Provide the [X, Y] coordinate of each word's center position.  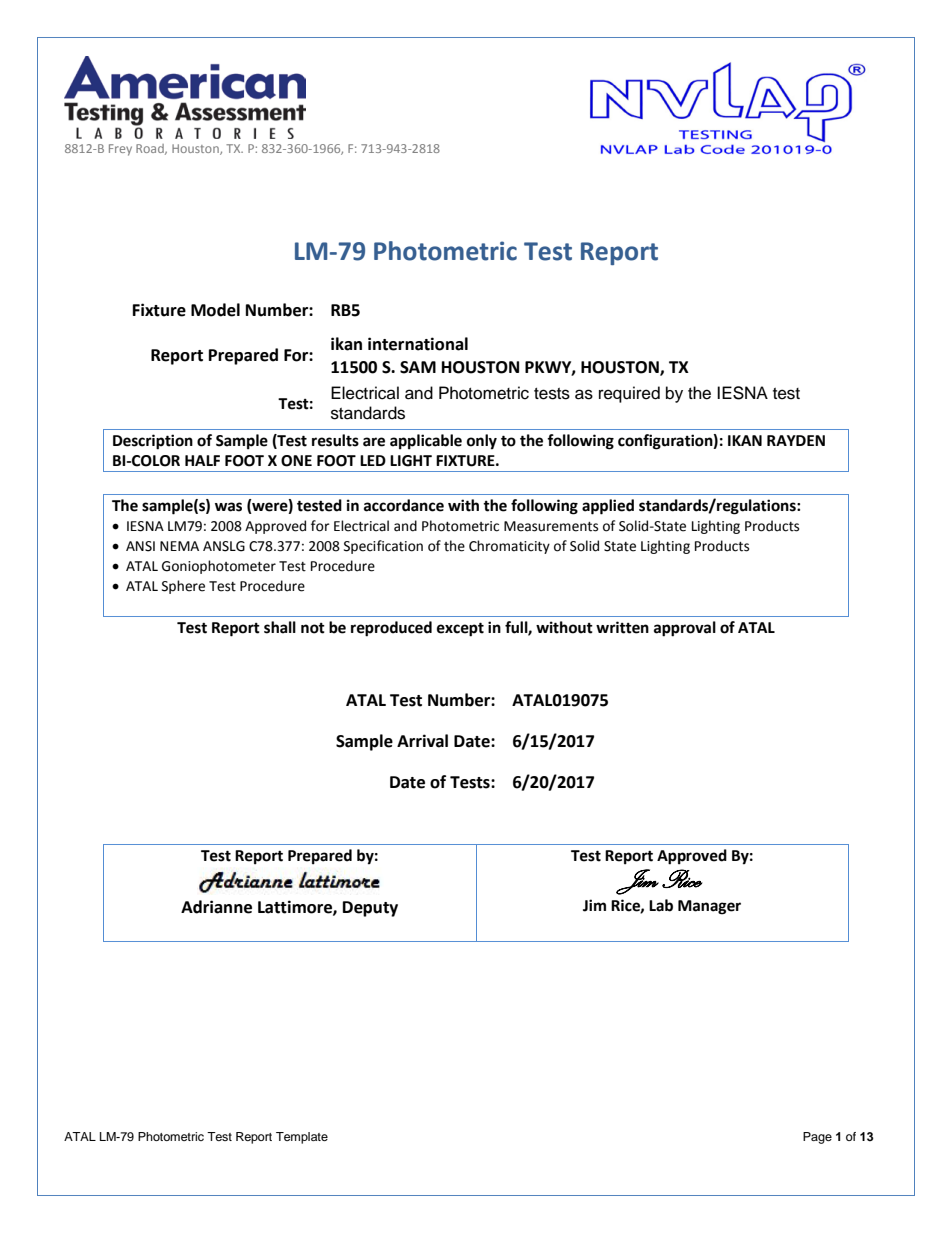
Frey [120, 150]
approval [685, 629]
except [460, 629]
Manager [709, 907]
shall [280, 627]
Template [302, 1138]
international [418, 344]
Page [817, 1138]
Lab [661, 905]
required [629, 394]
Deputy [370, 909]
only [482, 442]
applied [608, 507]
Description [153, 442]
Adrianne [216, 907]
